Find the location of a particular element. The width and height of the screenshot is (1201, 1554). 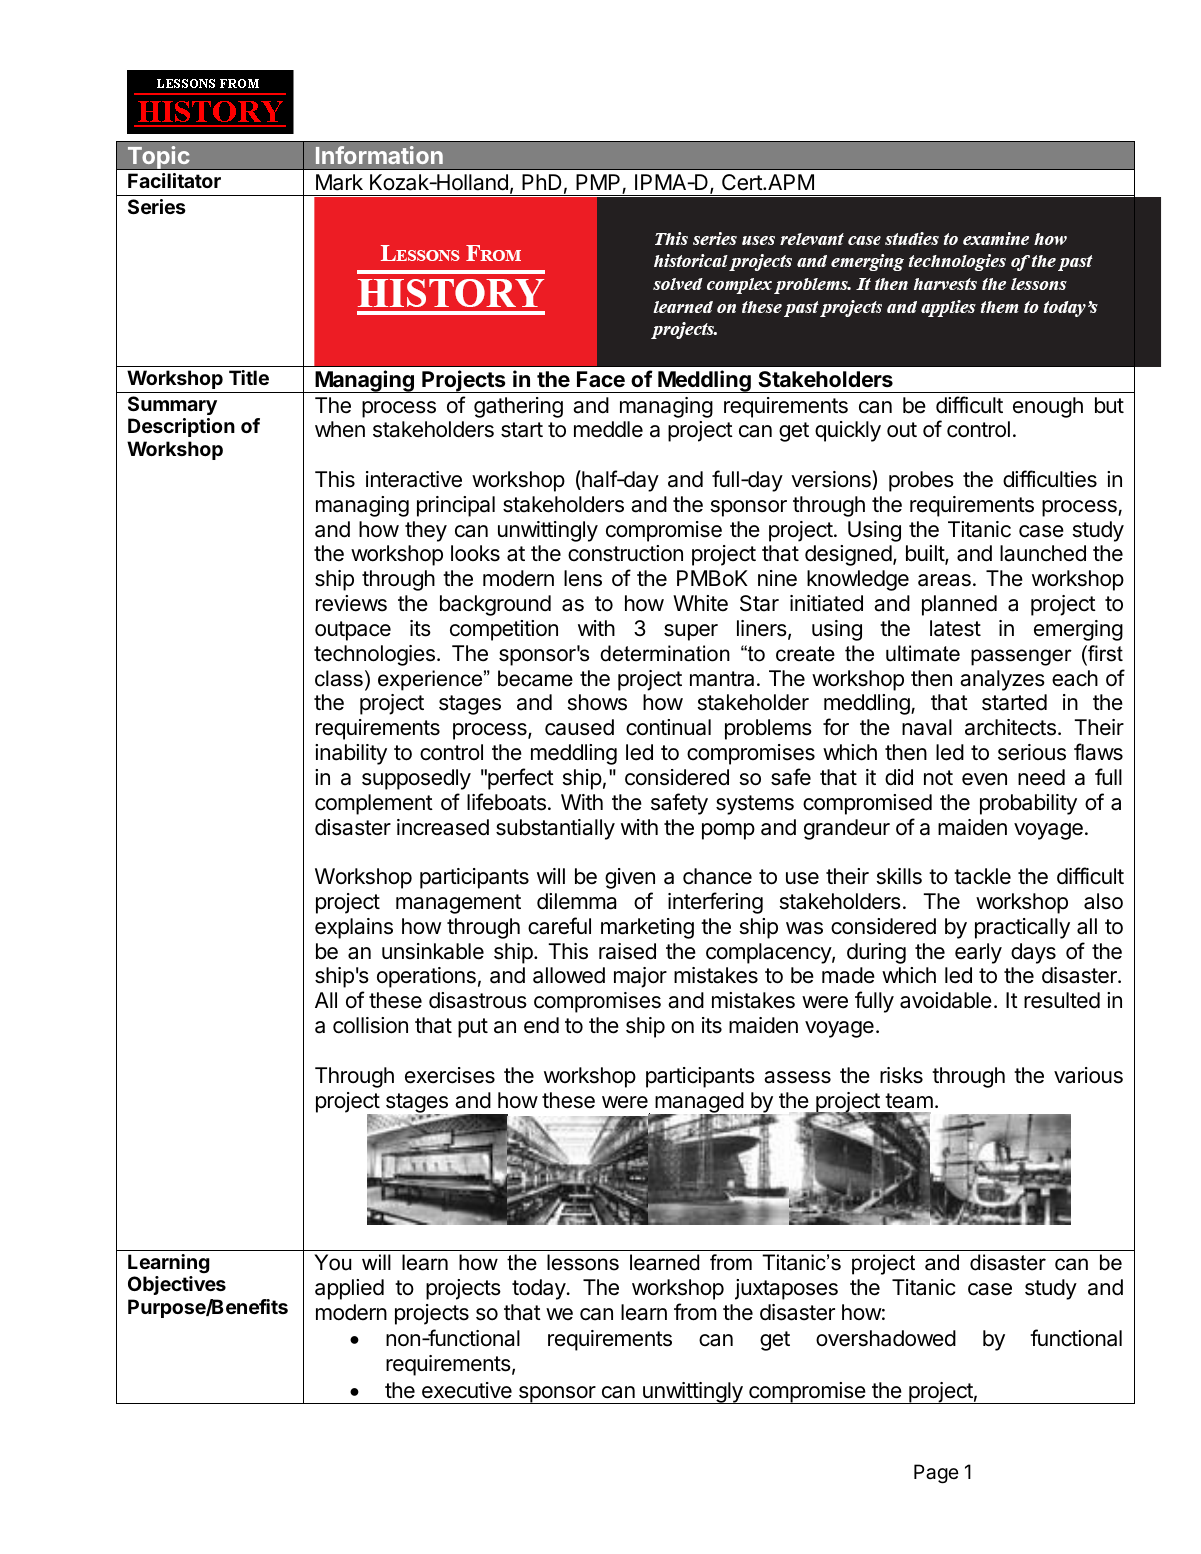

Facilitator is located at coordinates (174, 180).
